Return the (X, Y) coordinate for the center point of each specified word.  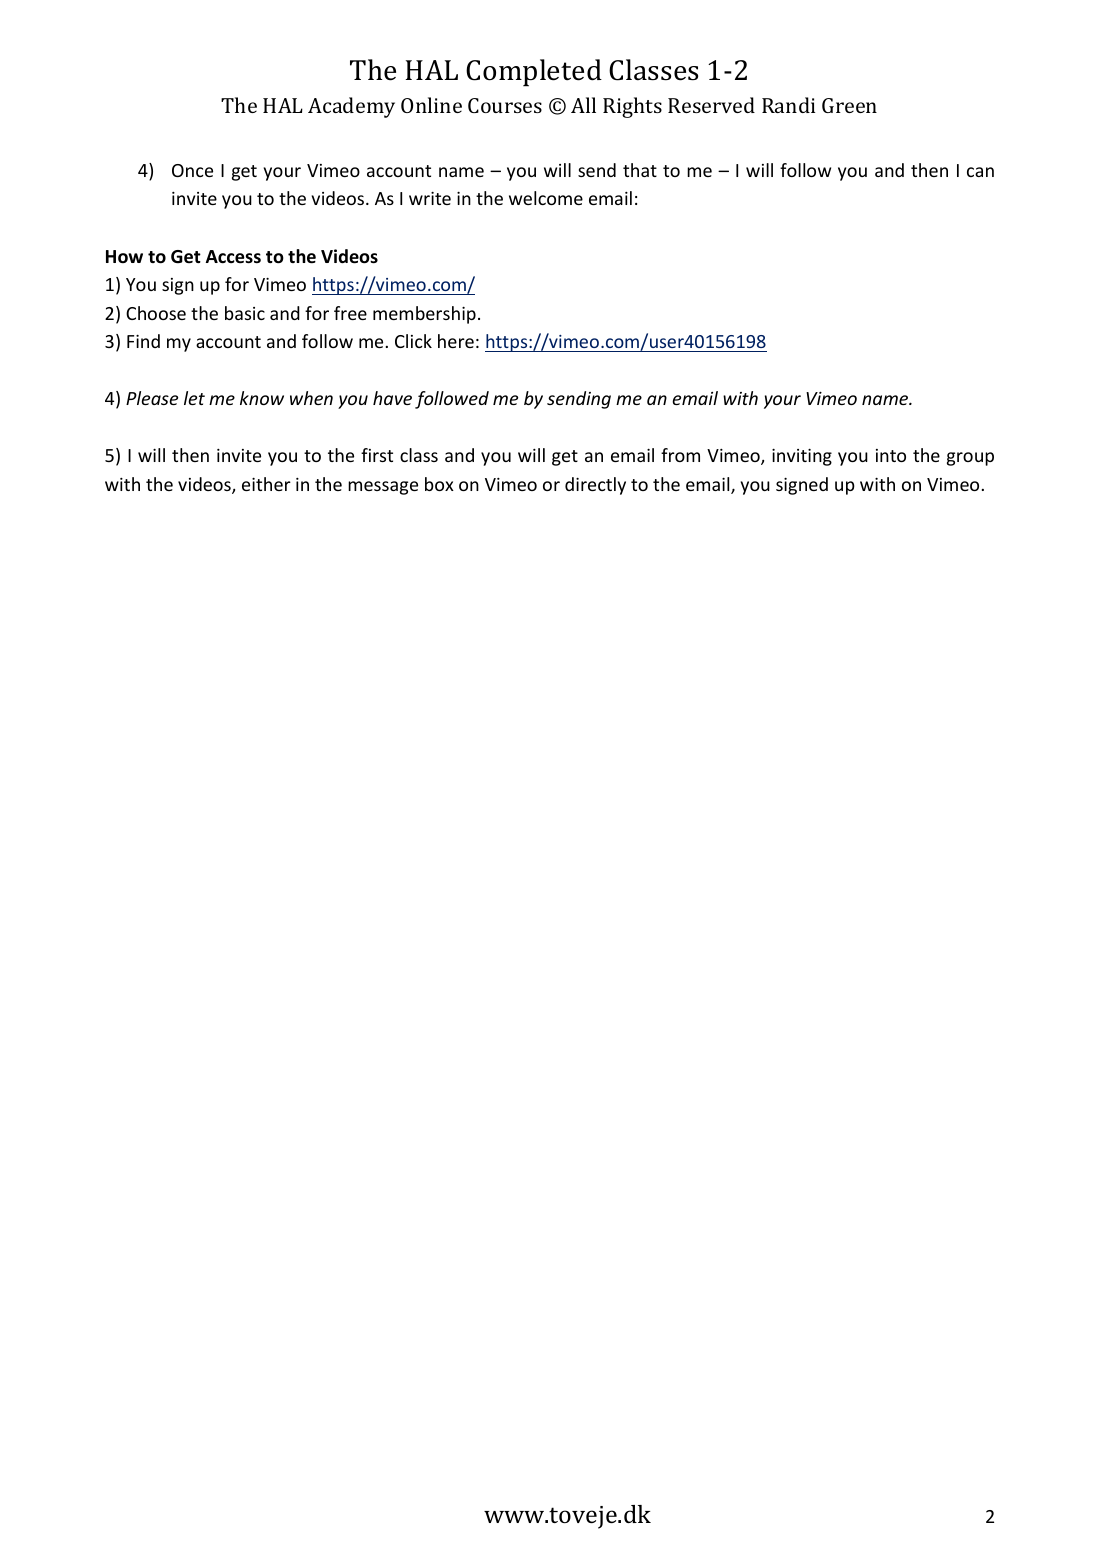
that (640, 170)
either (266, 484)
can (980, 172)
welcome (546, 198)
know (262, 398)
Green (849, 105)
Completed (534, 73)
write (430, 198)
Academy (351, 107)
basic (245, 313)
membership (424, 315)
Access (233, 257)
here (456, 341)
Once (192, 170)
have (392, 398)
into (891, 455)
